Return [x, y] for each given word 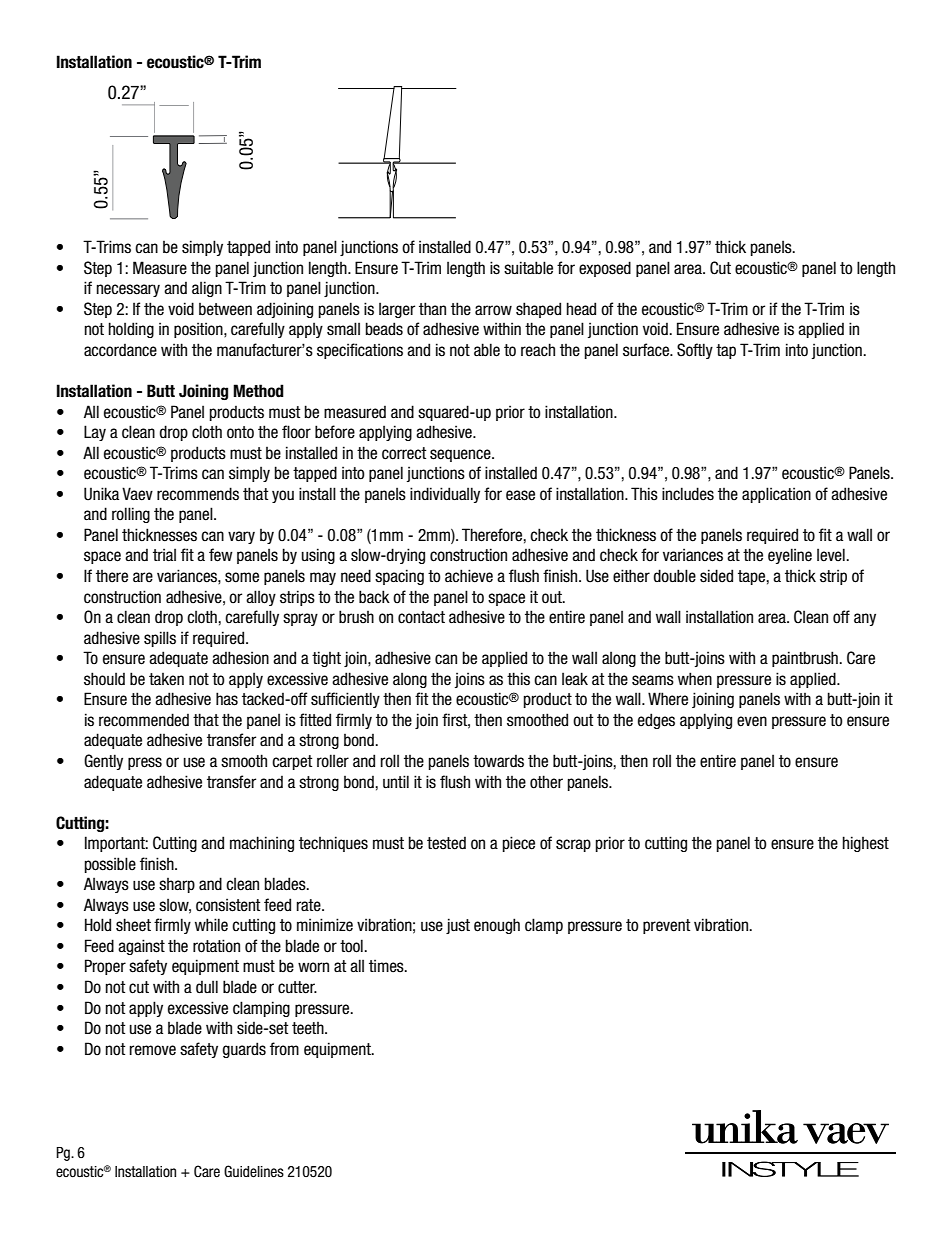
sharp [177, 885]
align [207, 289]
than [432, 308]
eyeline [790, 556]
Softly [695, 351]
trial [164, 554]
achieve [469, 576]
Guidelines [254, 1171]
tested [446, 843]
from [284, 1049]
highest [866, 844]
